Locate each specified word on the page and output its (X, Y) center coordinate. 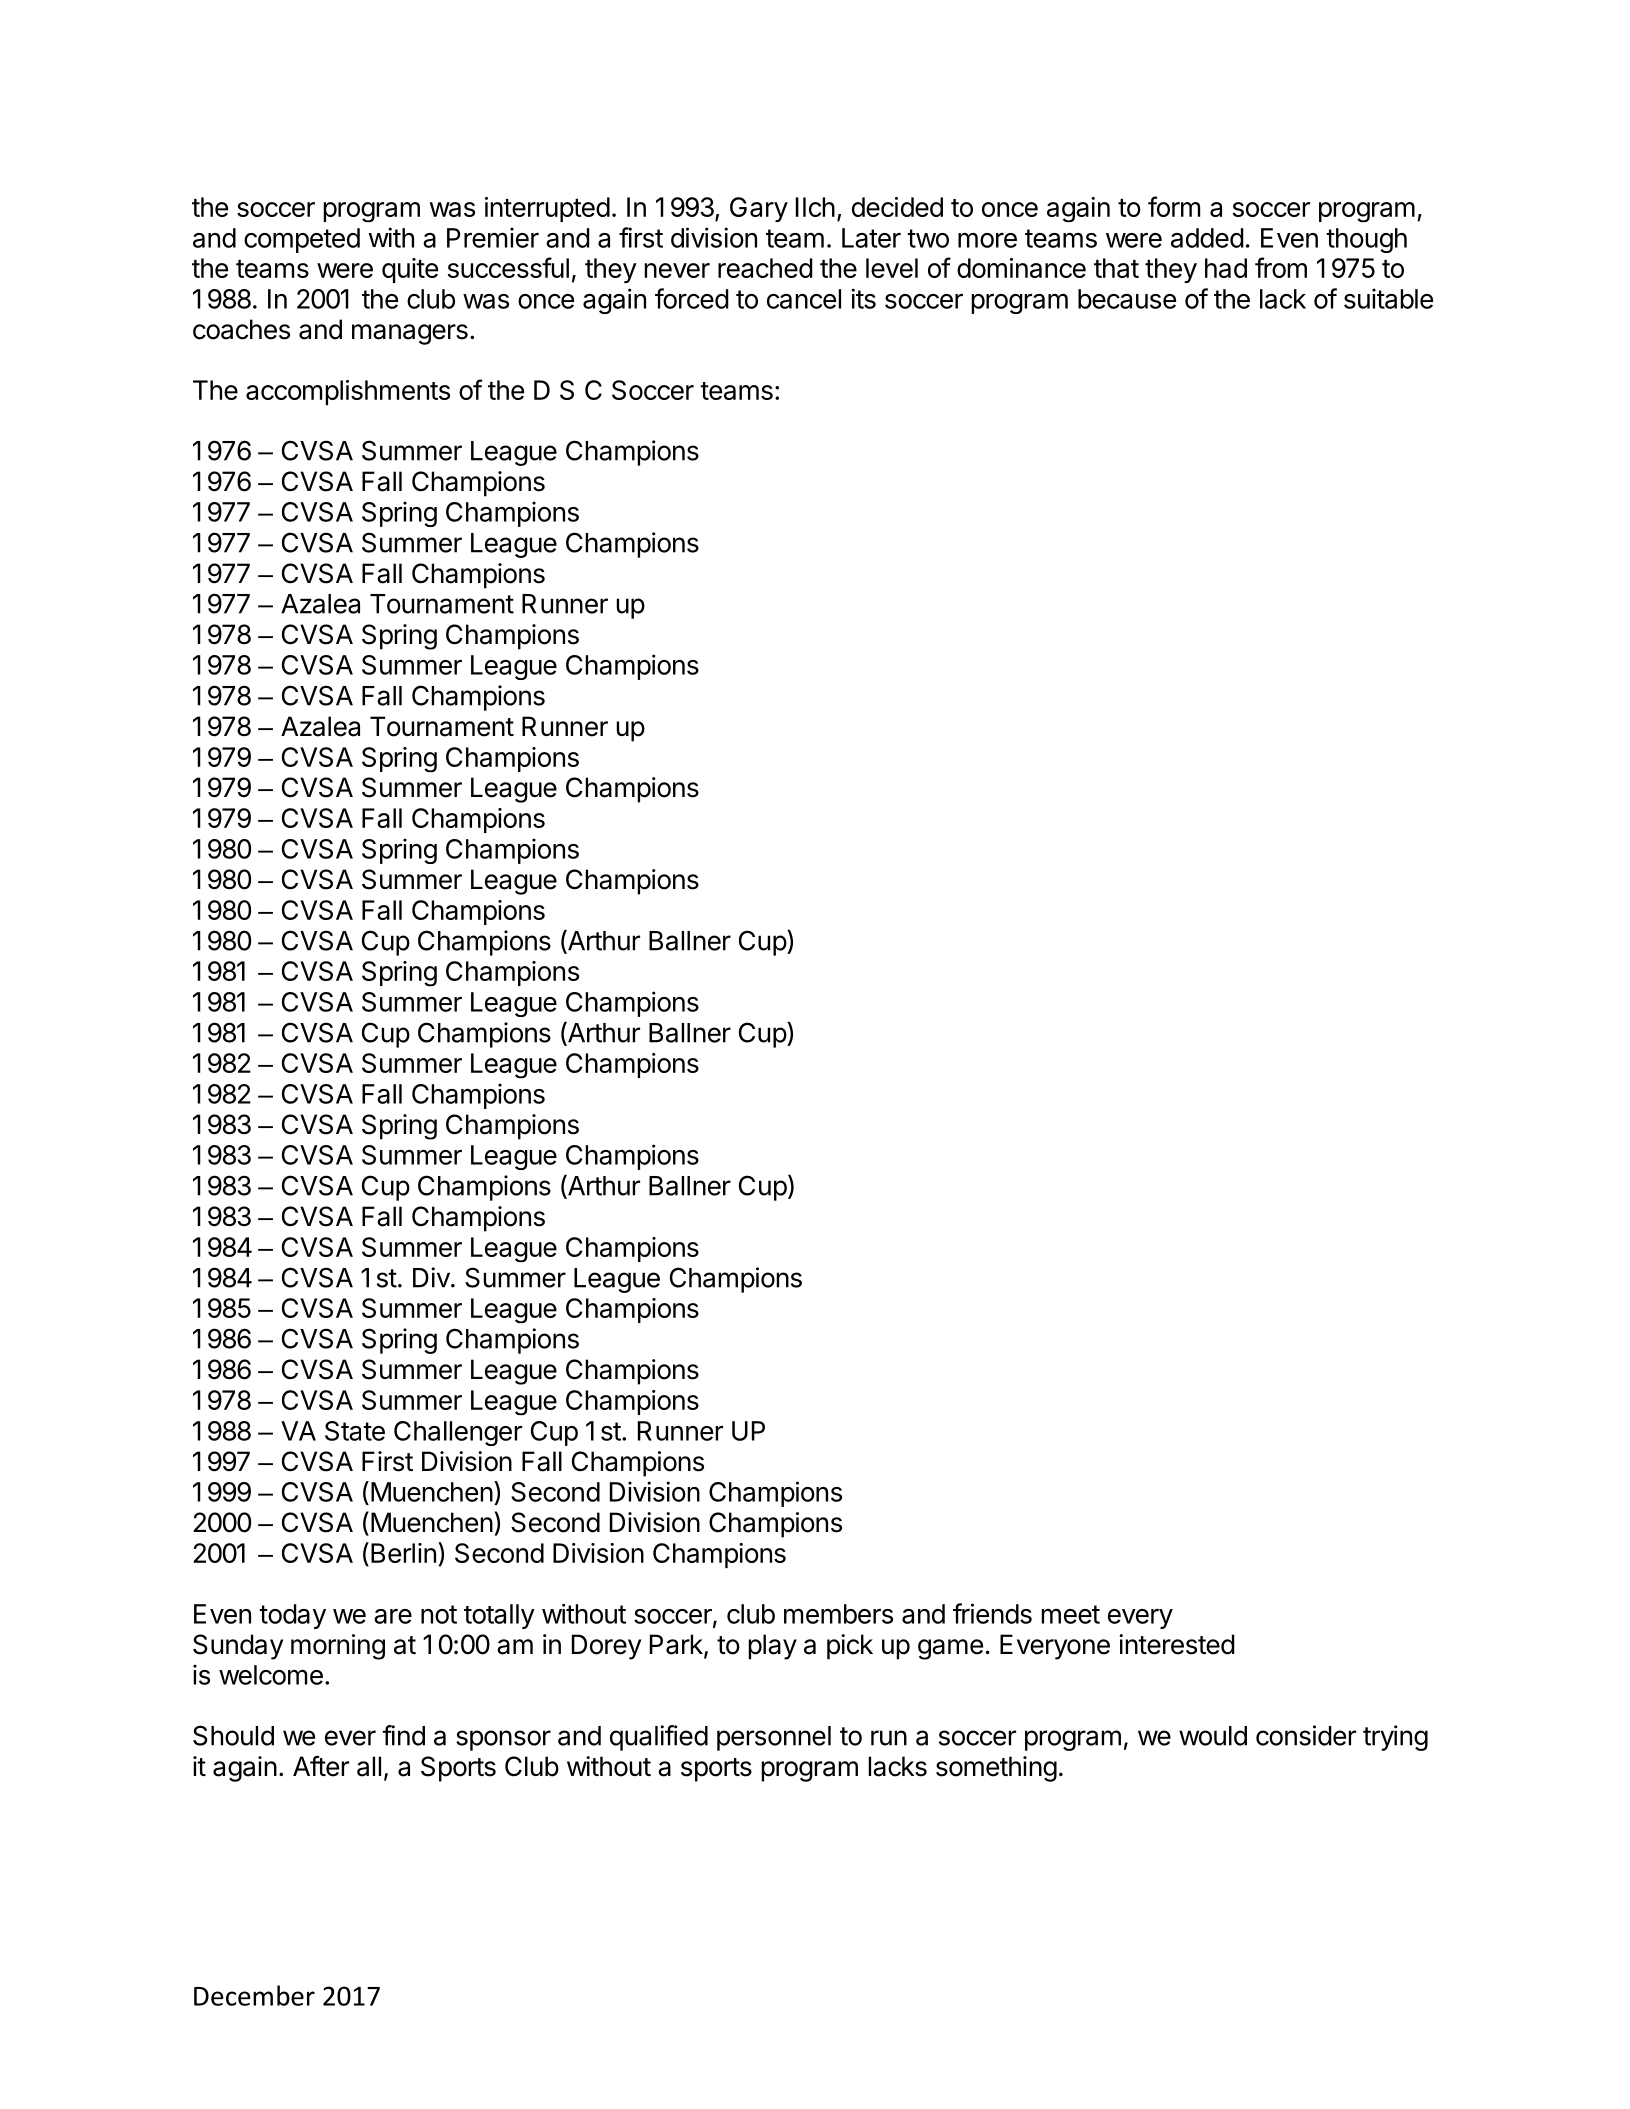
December (254, 1995)
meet (1070, 1614)
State (355, 1431)
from (1281, 267)
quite (410, 270)
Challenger (458, 1433)
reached (765, 268)
